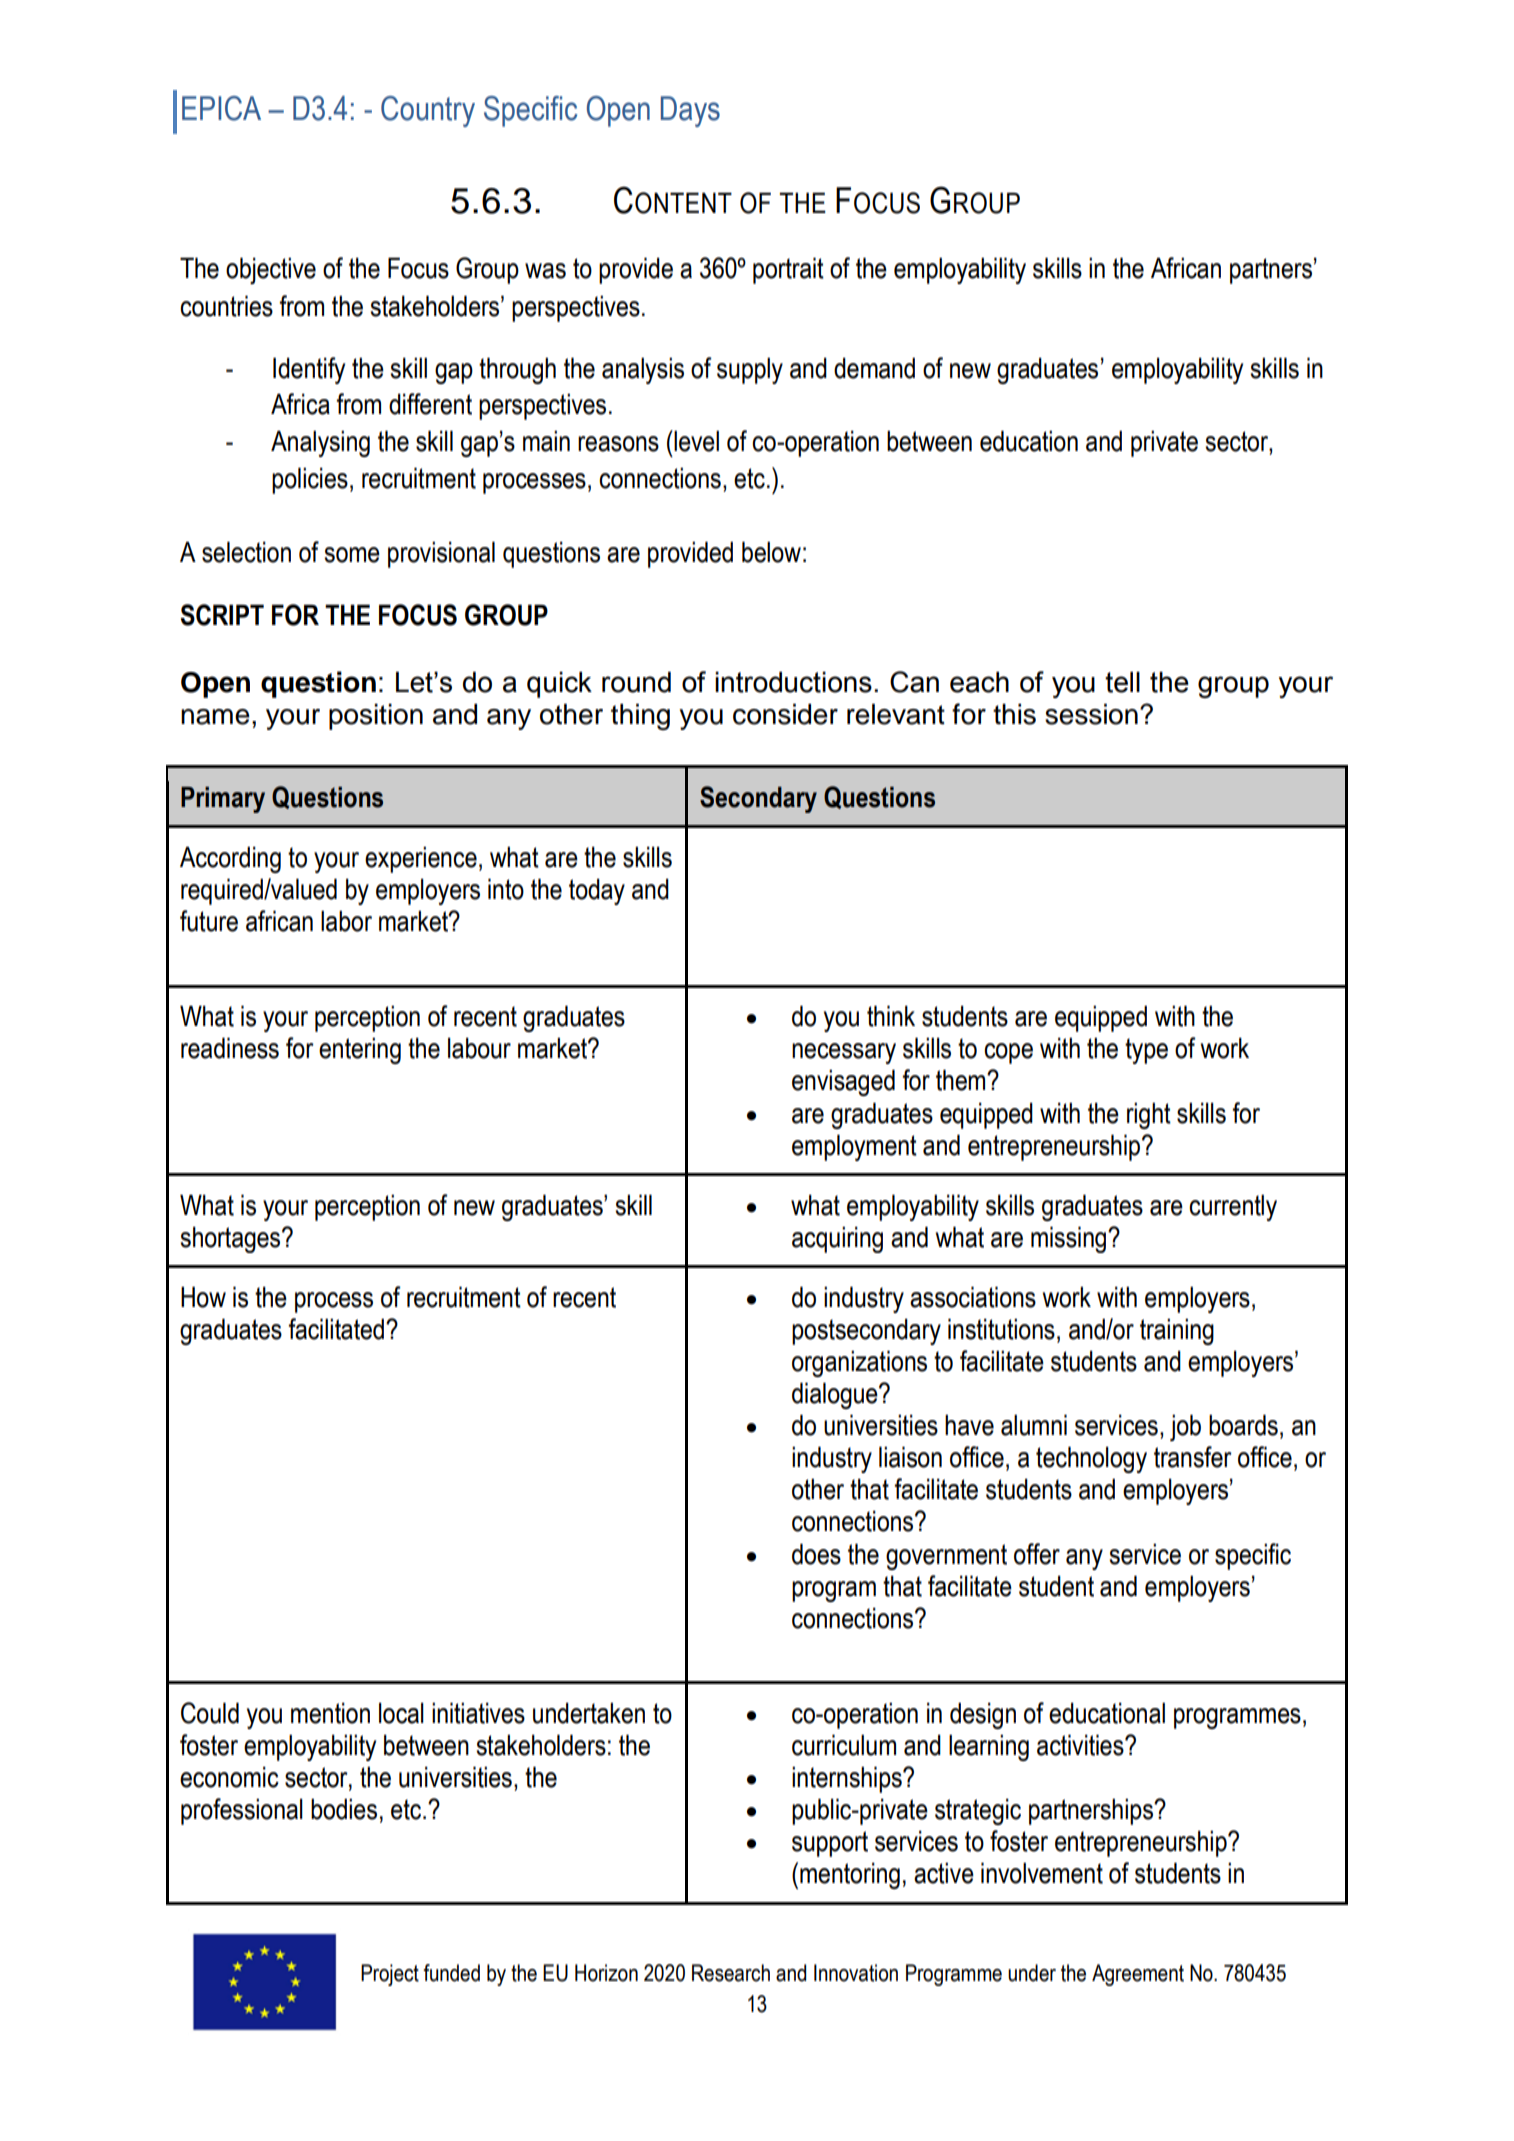 The width and height of the screenshot is (1514, 2141). I want to click on Research, so click(731, 1973).
